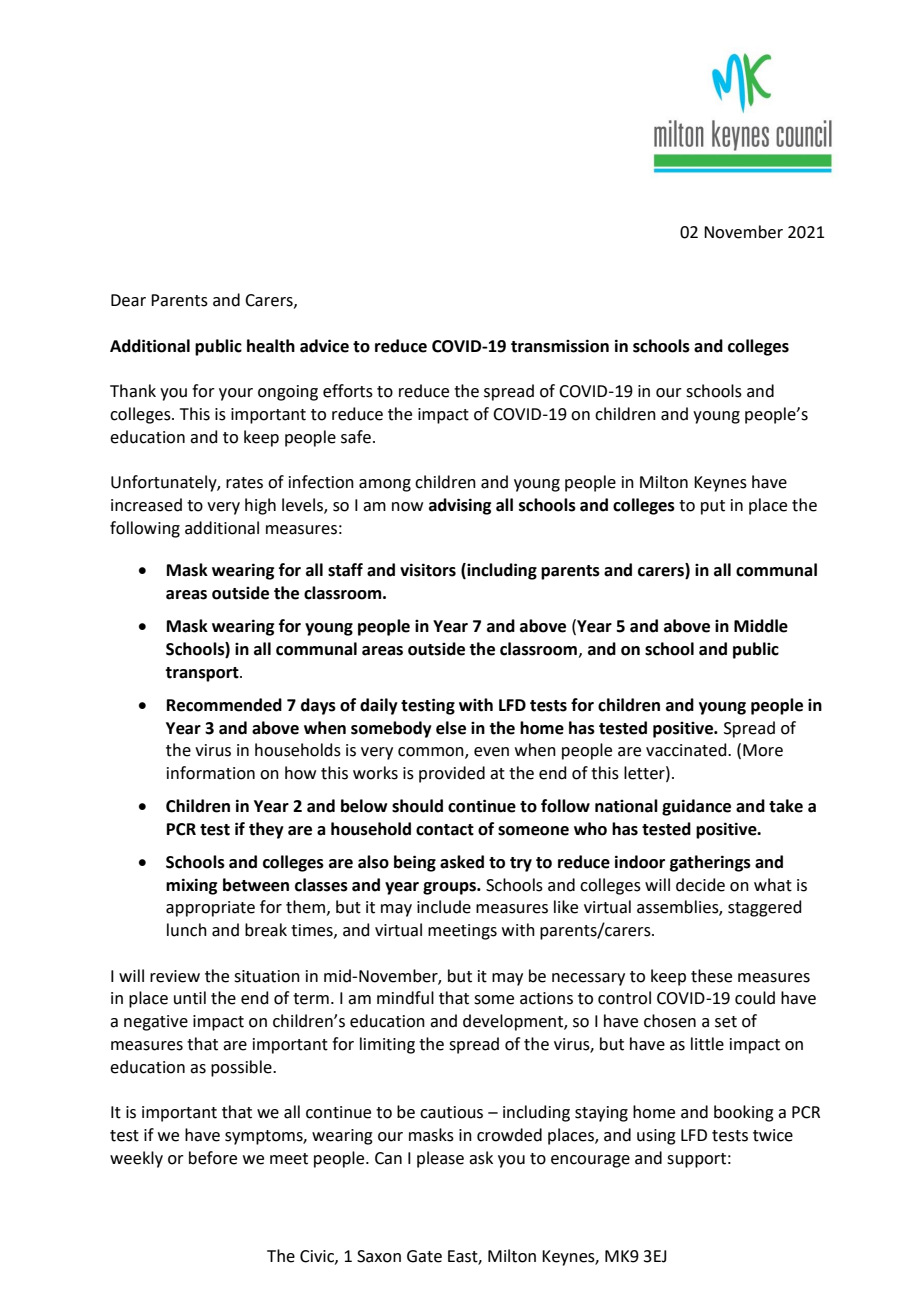  Describe the element at coordinates (452, 774) in the screenshot. I see `provided` at that location.
